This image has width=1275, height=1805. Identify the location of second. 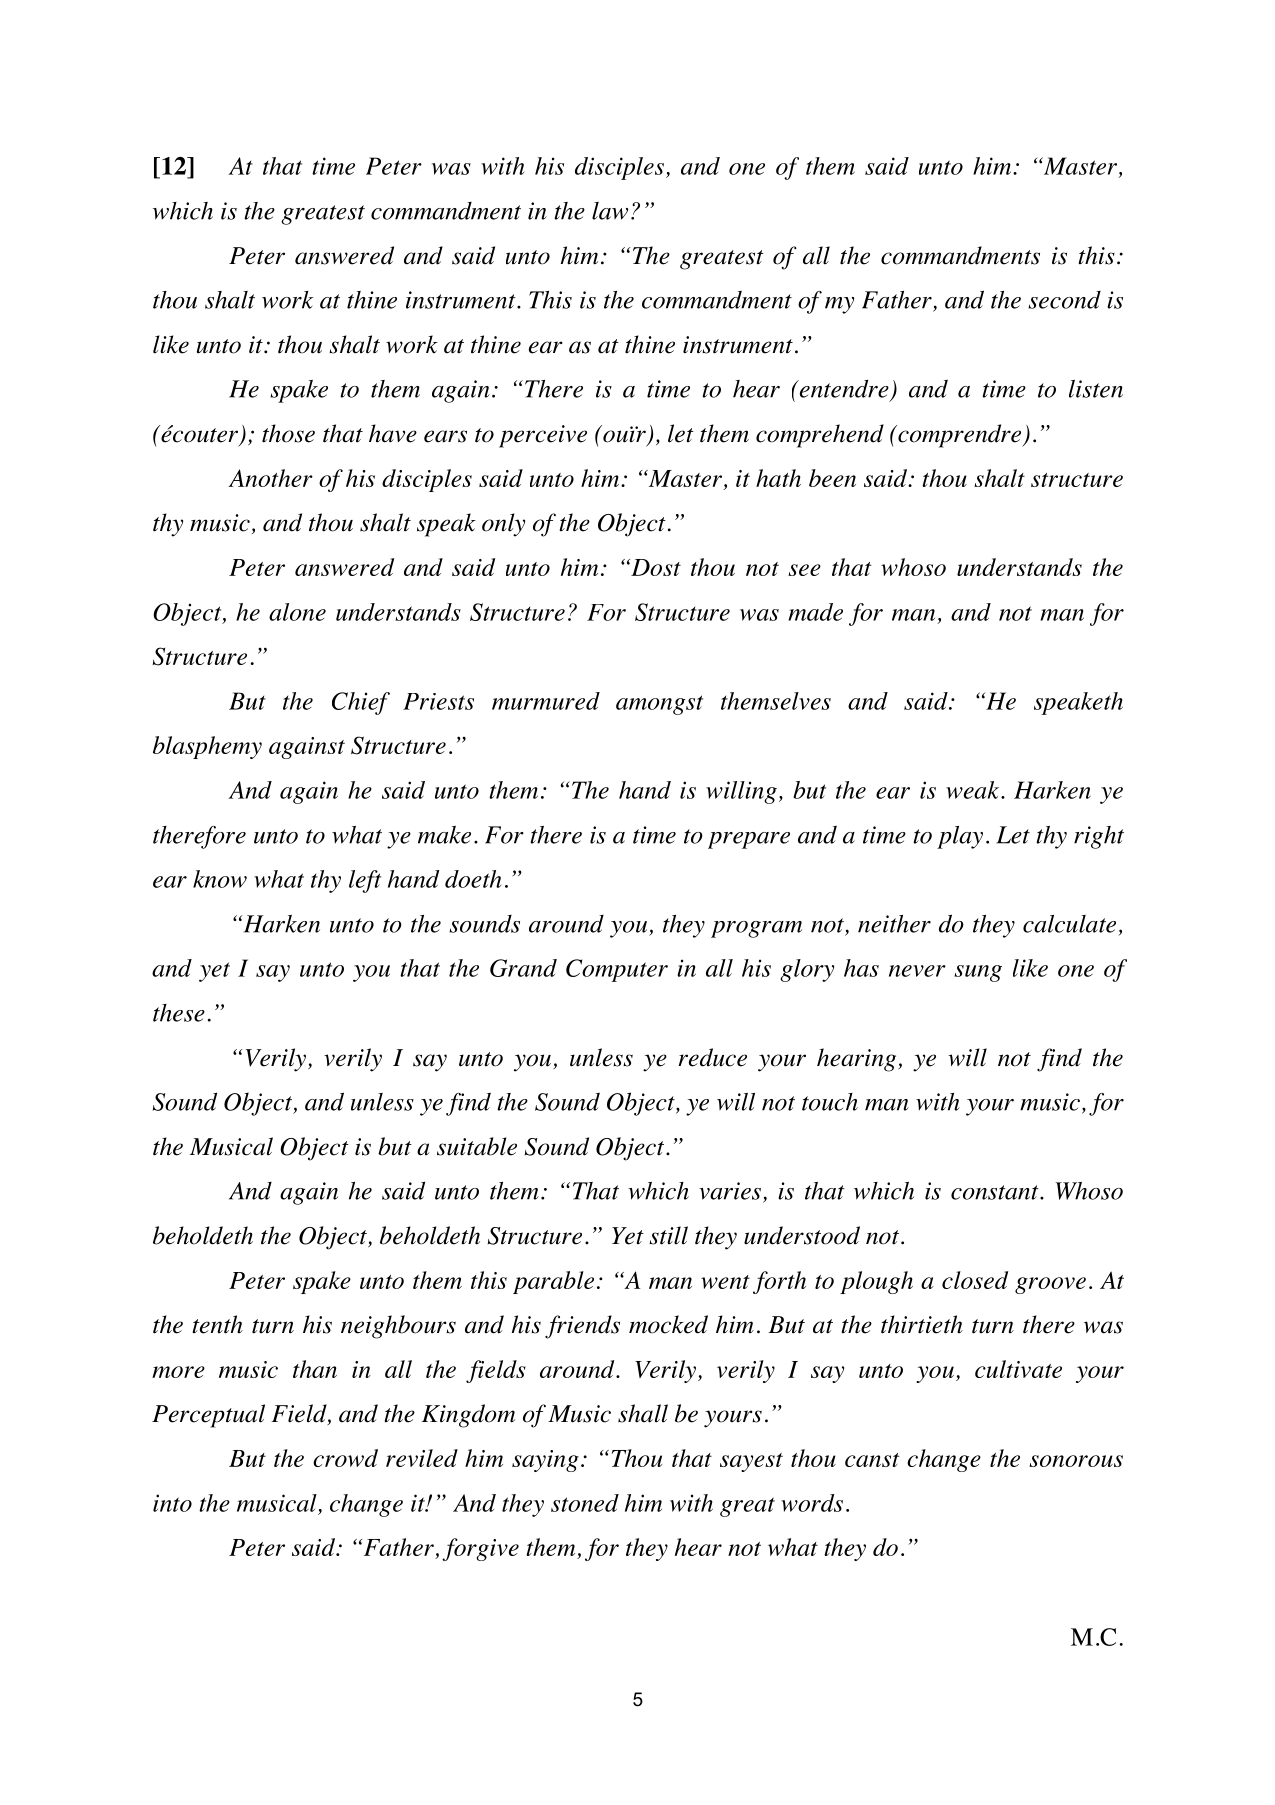
(1064, 300).
